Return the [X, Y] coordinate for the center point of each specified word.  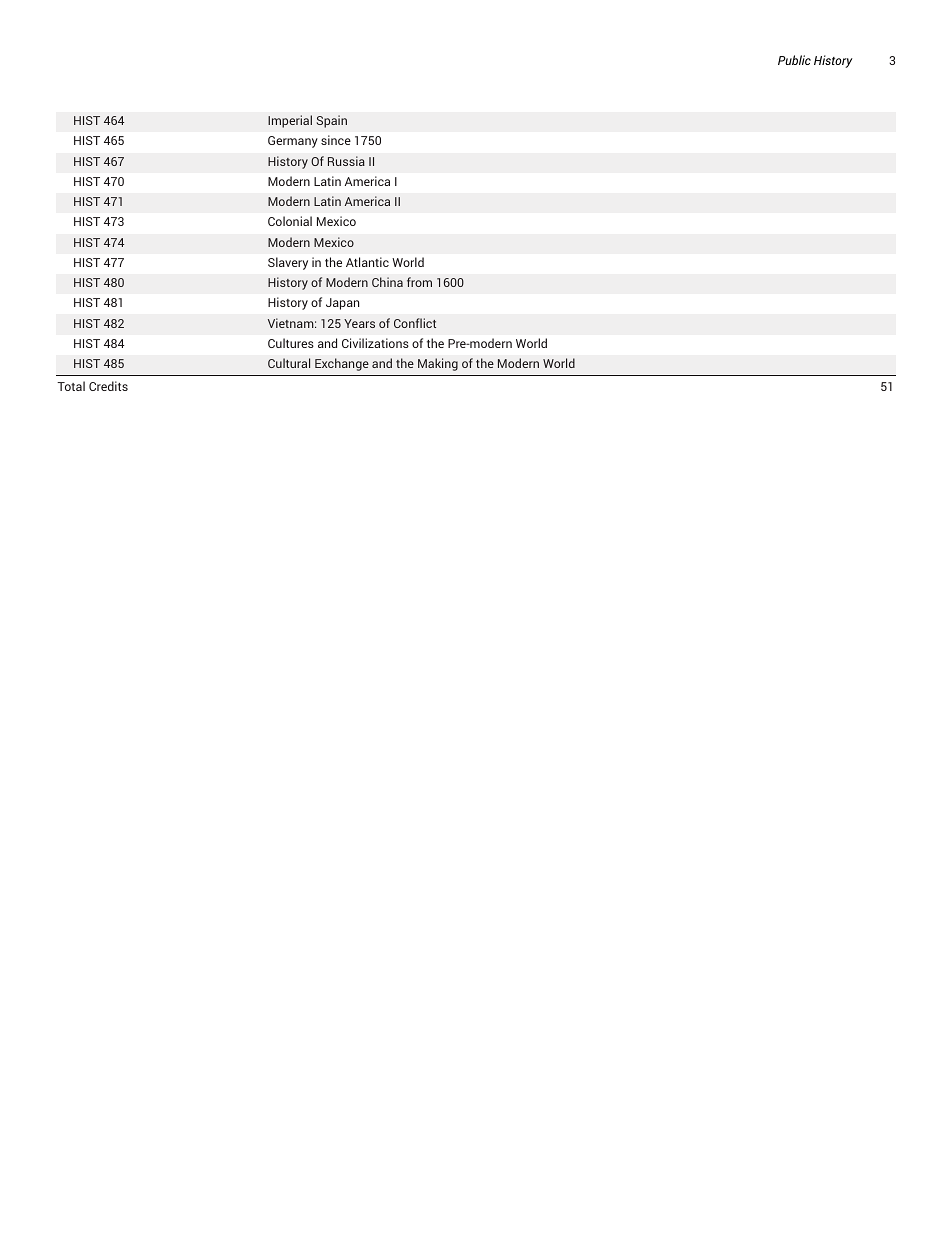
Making [438, 364]
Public [794, 60]
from [419, 282]
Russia [346, 161]
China [387, 282]
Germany [293, 142]
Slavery [288, 263]
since [336, 140]
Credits [108, 386]
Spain [332, 121]
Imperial [290, 121]
